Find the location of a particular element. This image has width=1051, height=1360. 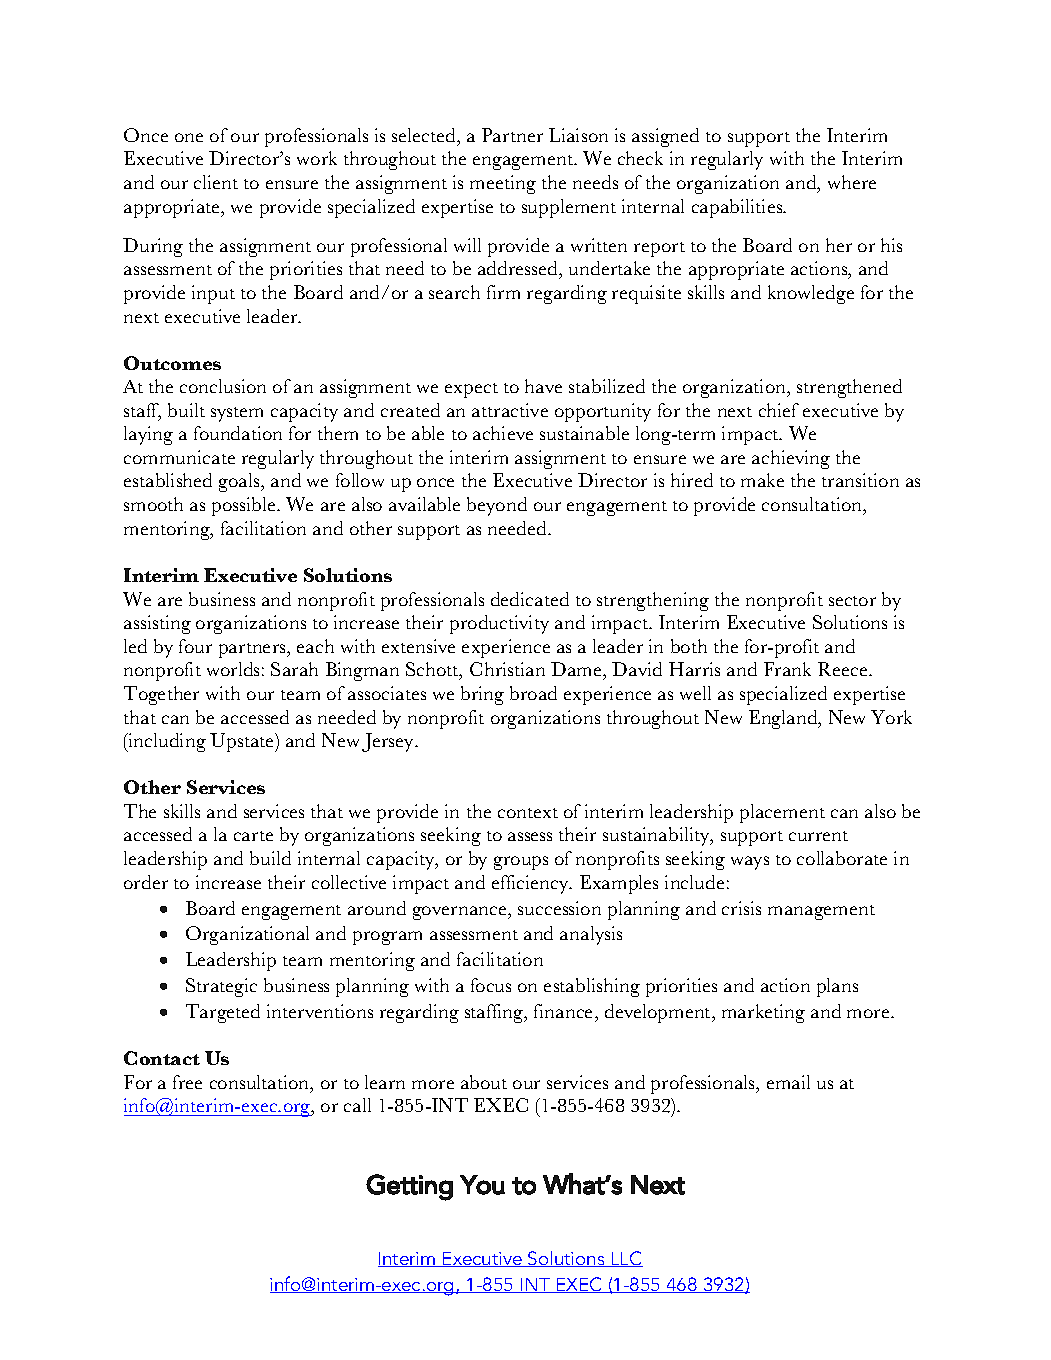

where is located at coordinates (852, 182).
